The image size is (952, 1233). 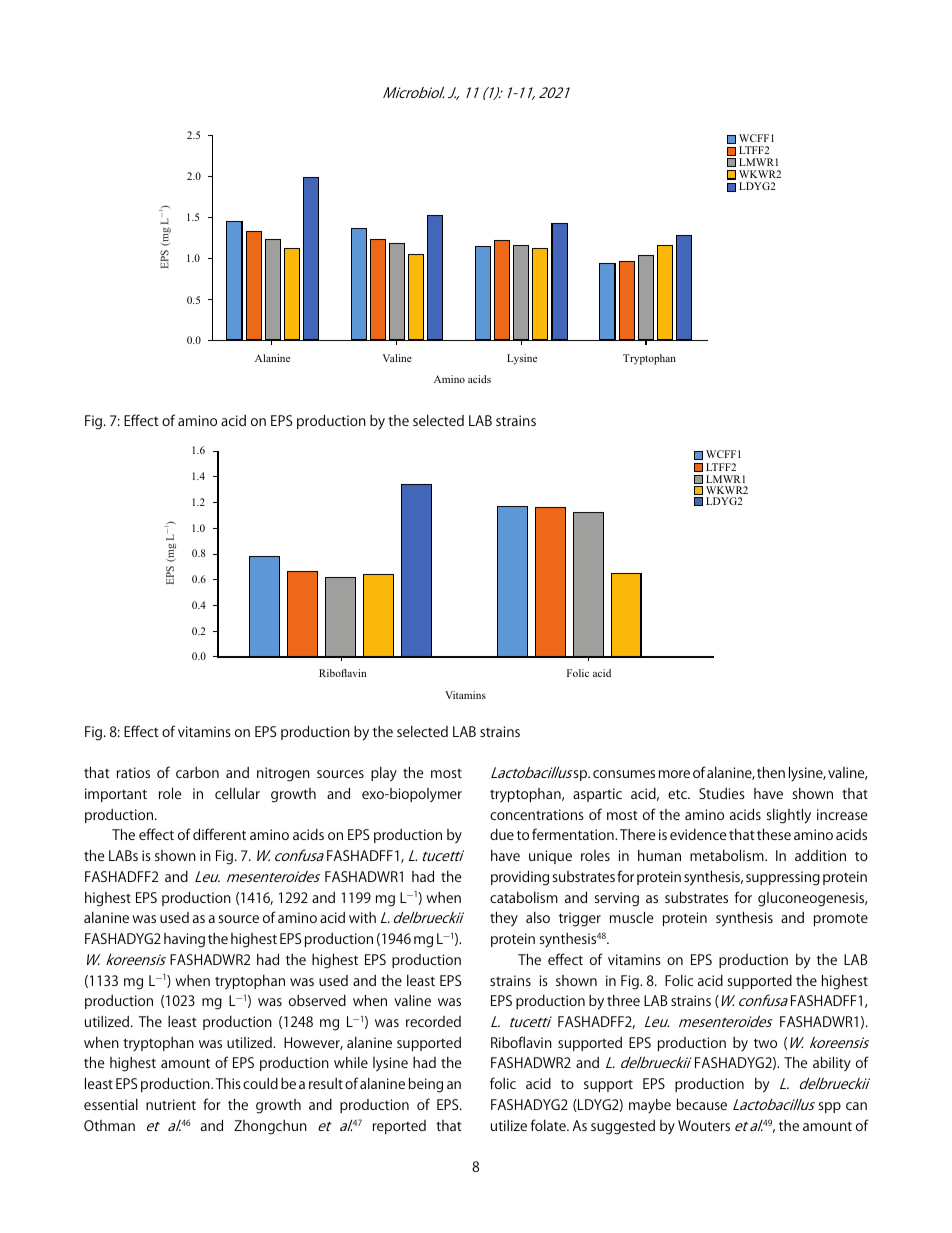 What do you see at coordinates (771, 772) in the screenshot?
I see `then` at bounding box center [771, 772].
